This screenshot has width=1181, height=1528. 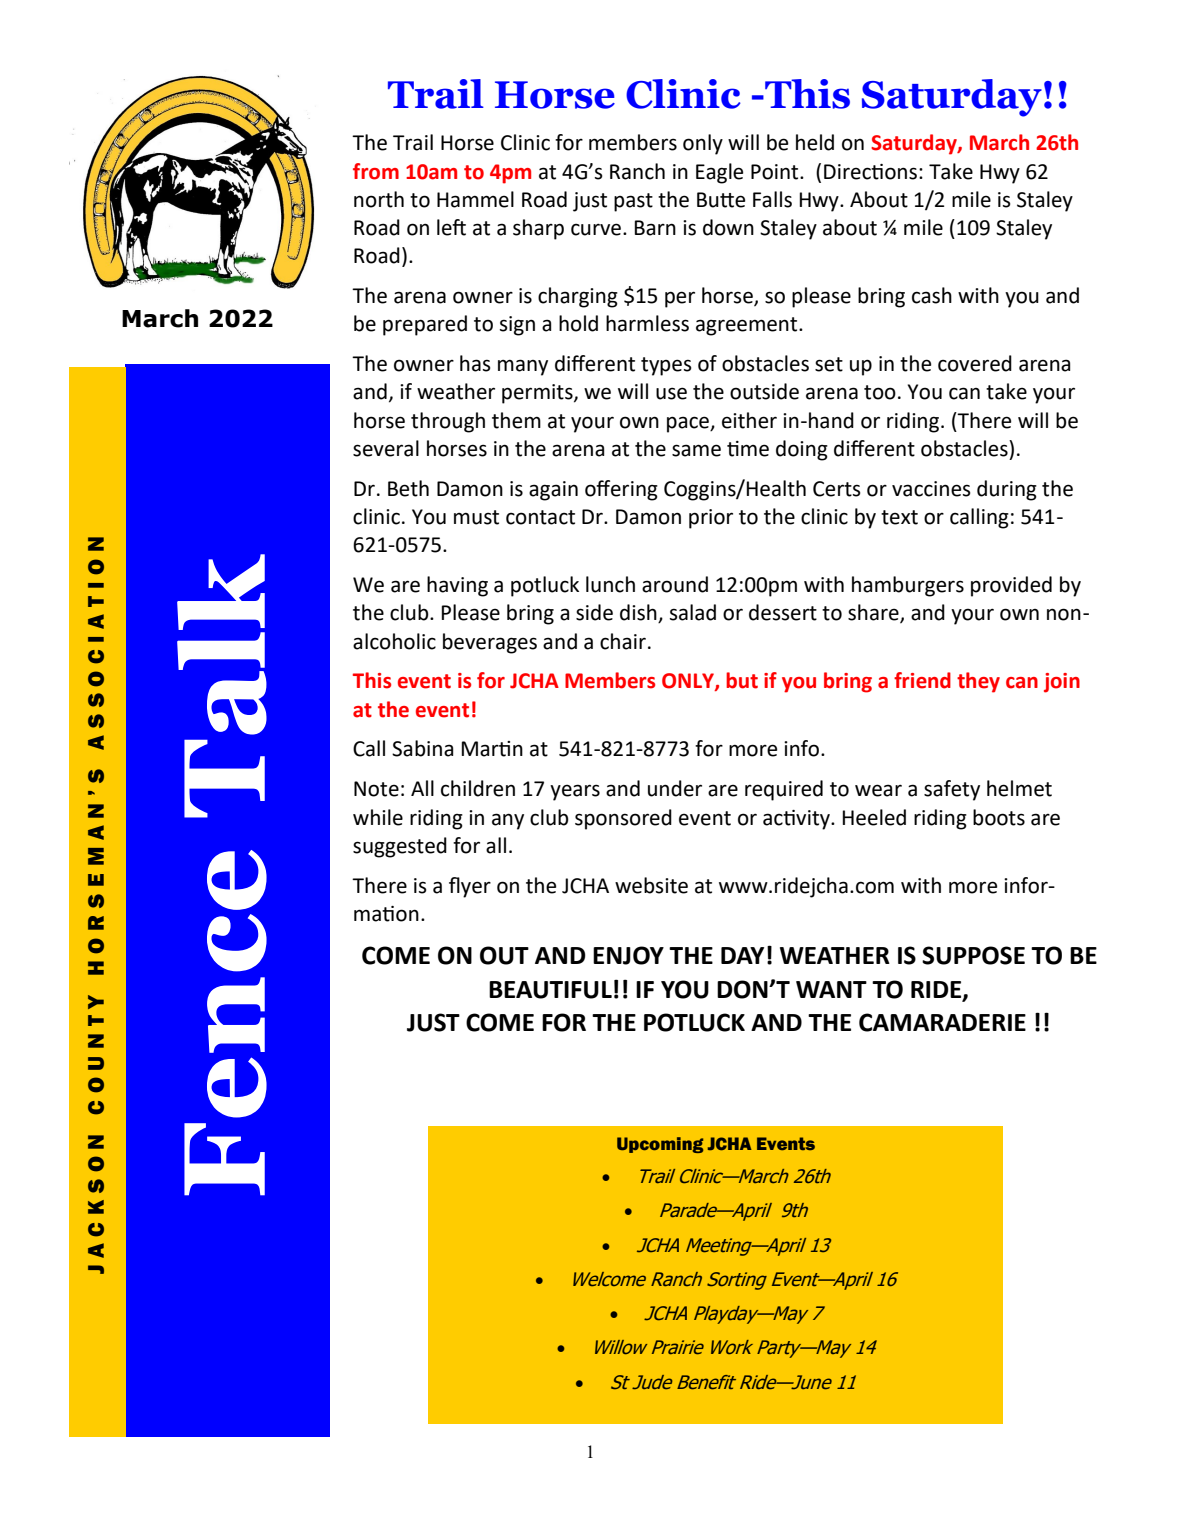 What do you see at coordinates (942, 1022) in the screenshot?
I see `CAMARADERIE` at bounding box center [942, 1022].
